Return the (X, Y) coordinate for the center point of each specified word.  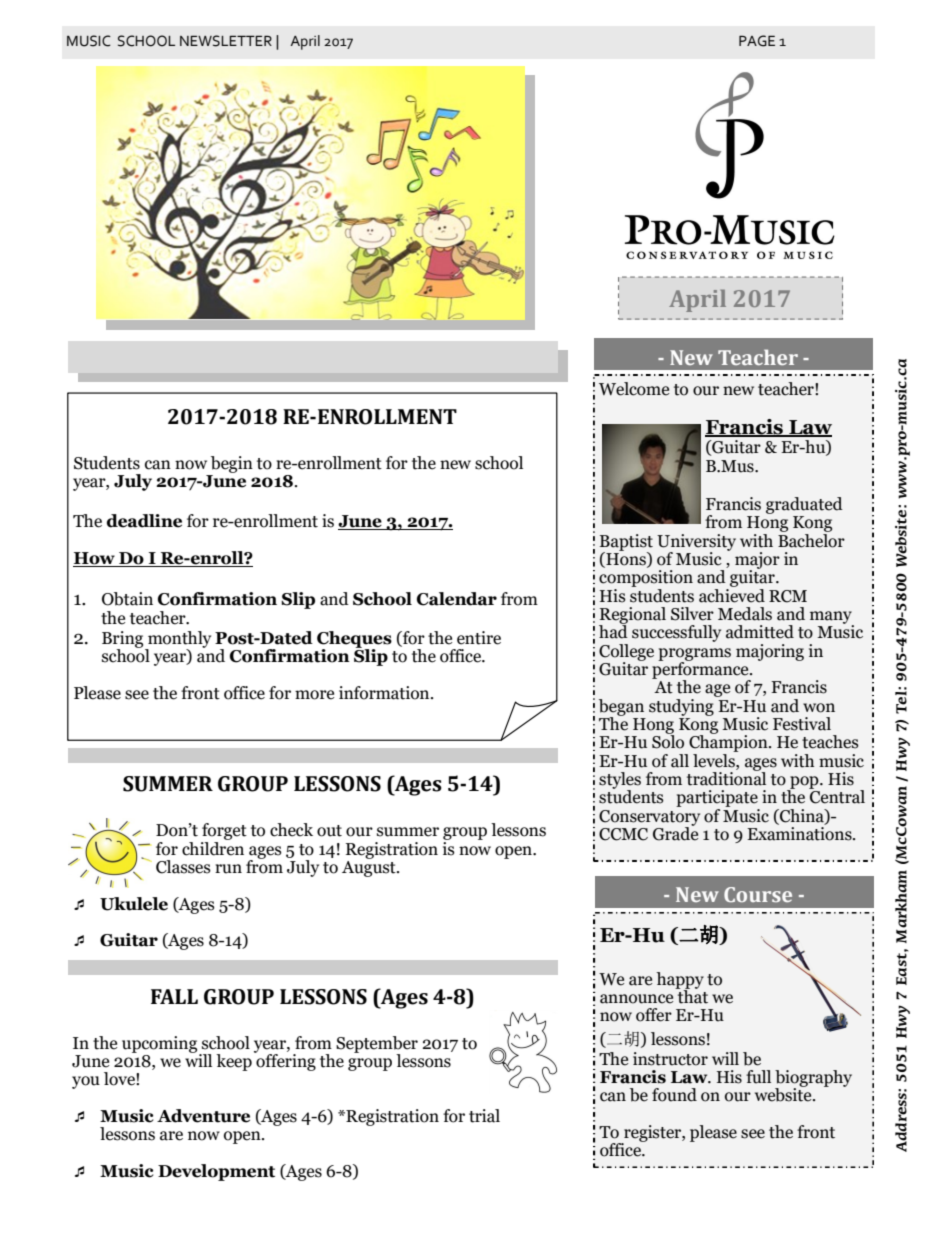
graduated (804, 505)
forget (224, 833)
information (385, 693)
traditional (726, 777)
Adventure (203, 1116)
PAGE (757, 41)
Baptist (626, 543)
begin (232, 464)
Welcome (634, 389)
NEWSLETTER (226, 41)
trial (484, 1116)
